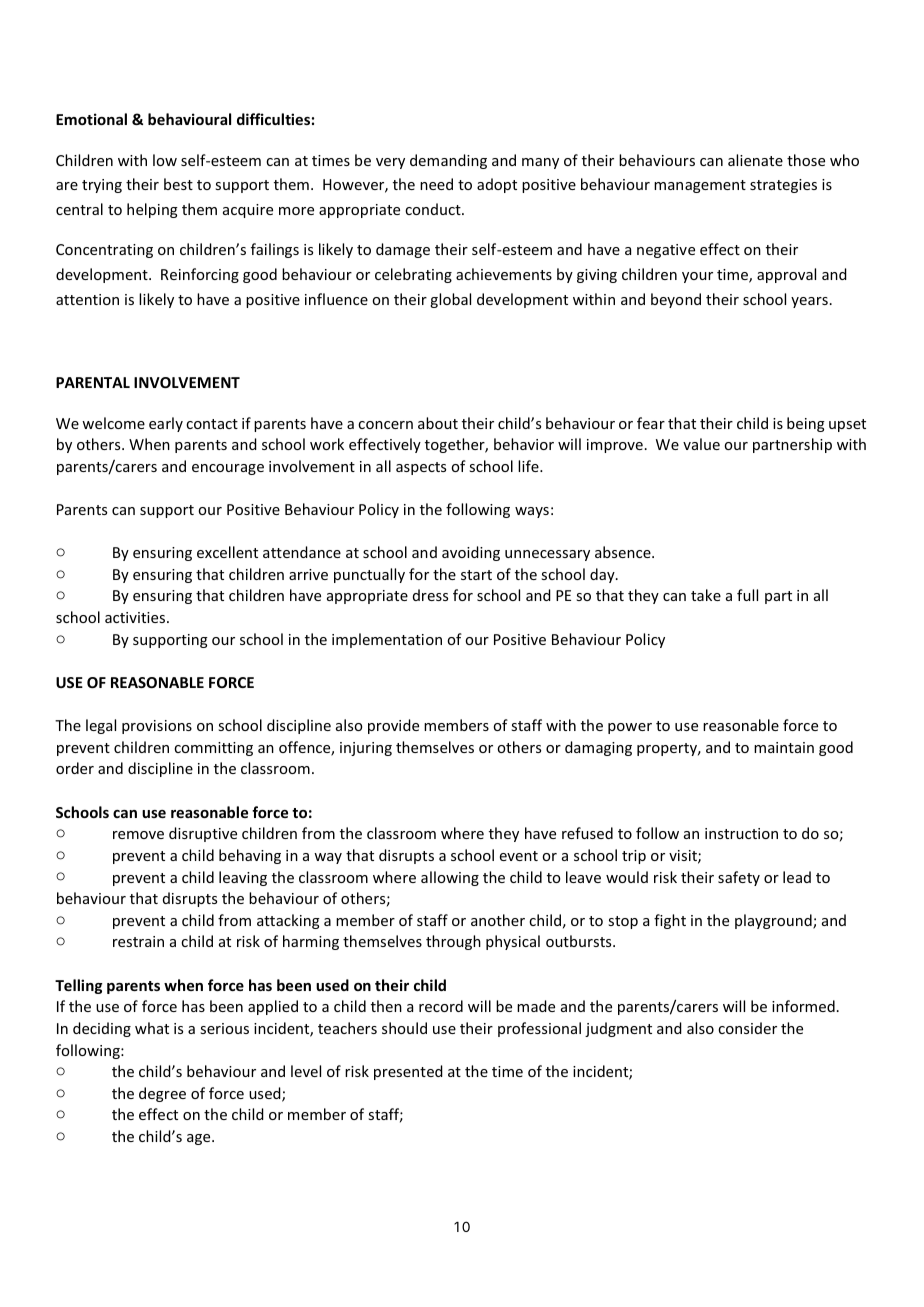 Image resolution: width=924 pixels, height=1307 pixels. What do you see at coordinates (178, 184) in the screenshot?
I see `best` at bounding box center [178, 184].
